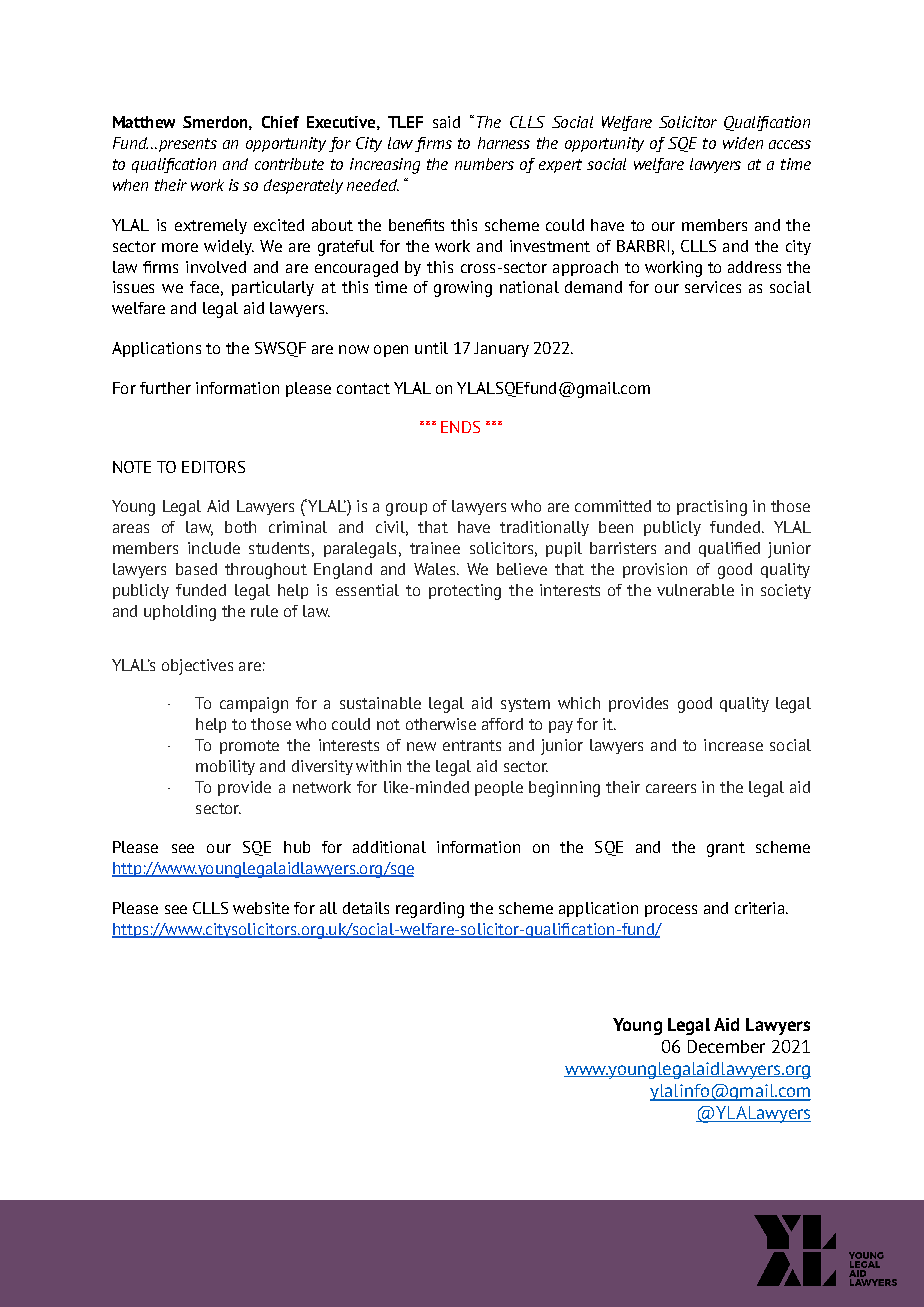 The width and height of the document is (924, 1307). Describe the element at coordinates (213, 467) in the document. I see `EDITORS` at that location.
